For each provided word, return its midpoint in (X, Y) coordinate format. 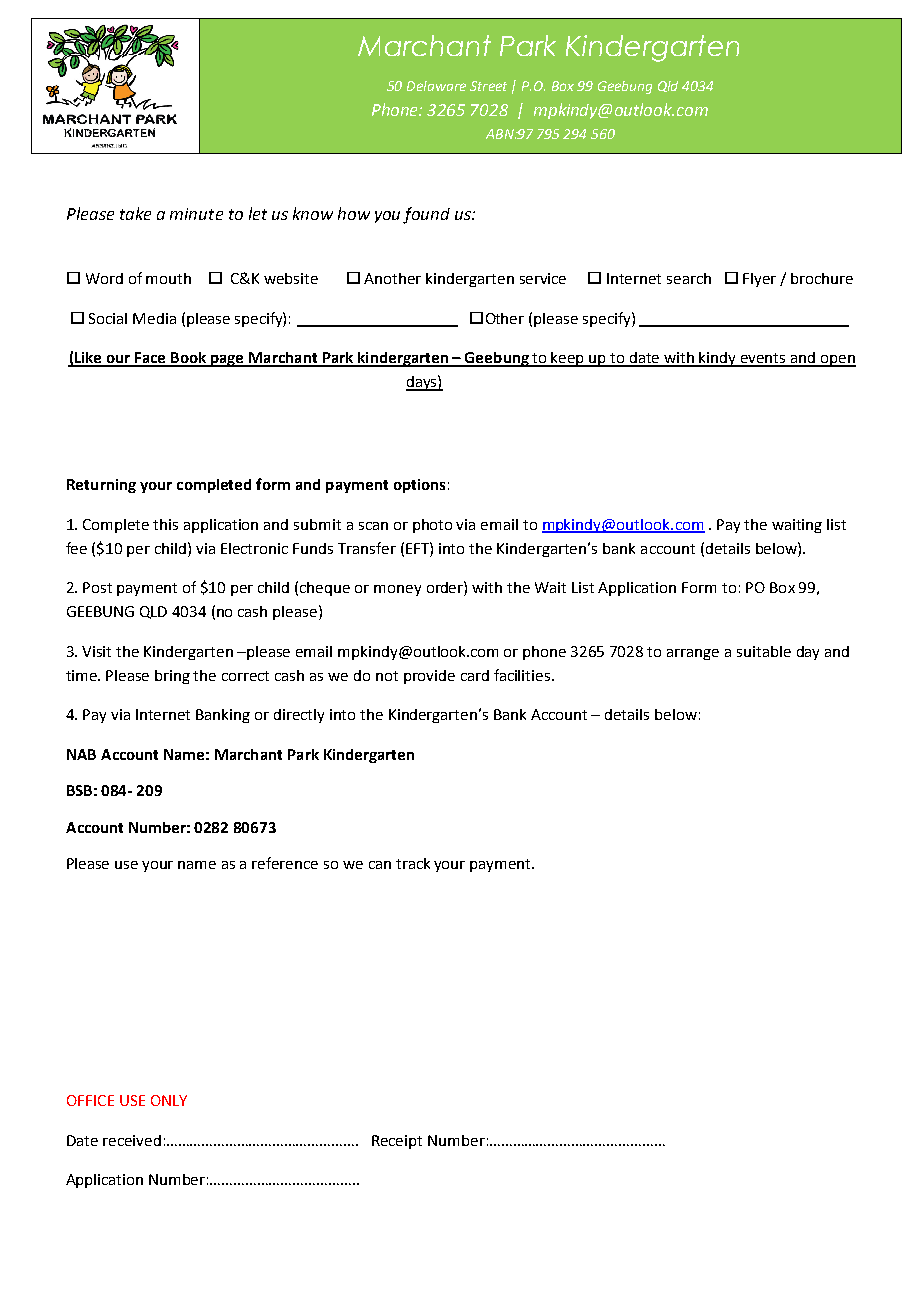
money (397, 590)
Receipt (397, 1142)
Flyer (759, 280)
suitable (764, 651)
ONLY (169, 1100)
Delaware (436, 86)
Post (97, 587)
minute (196, 214)
